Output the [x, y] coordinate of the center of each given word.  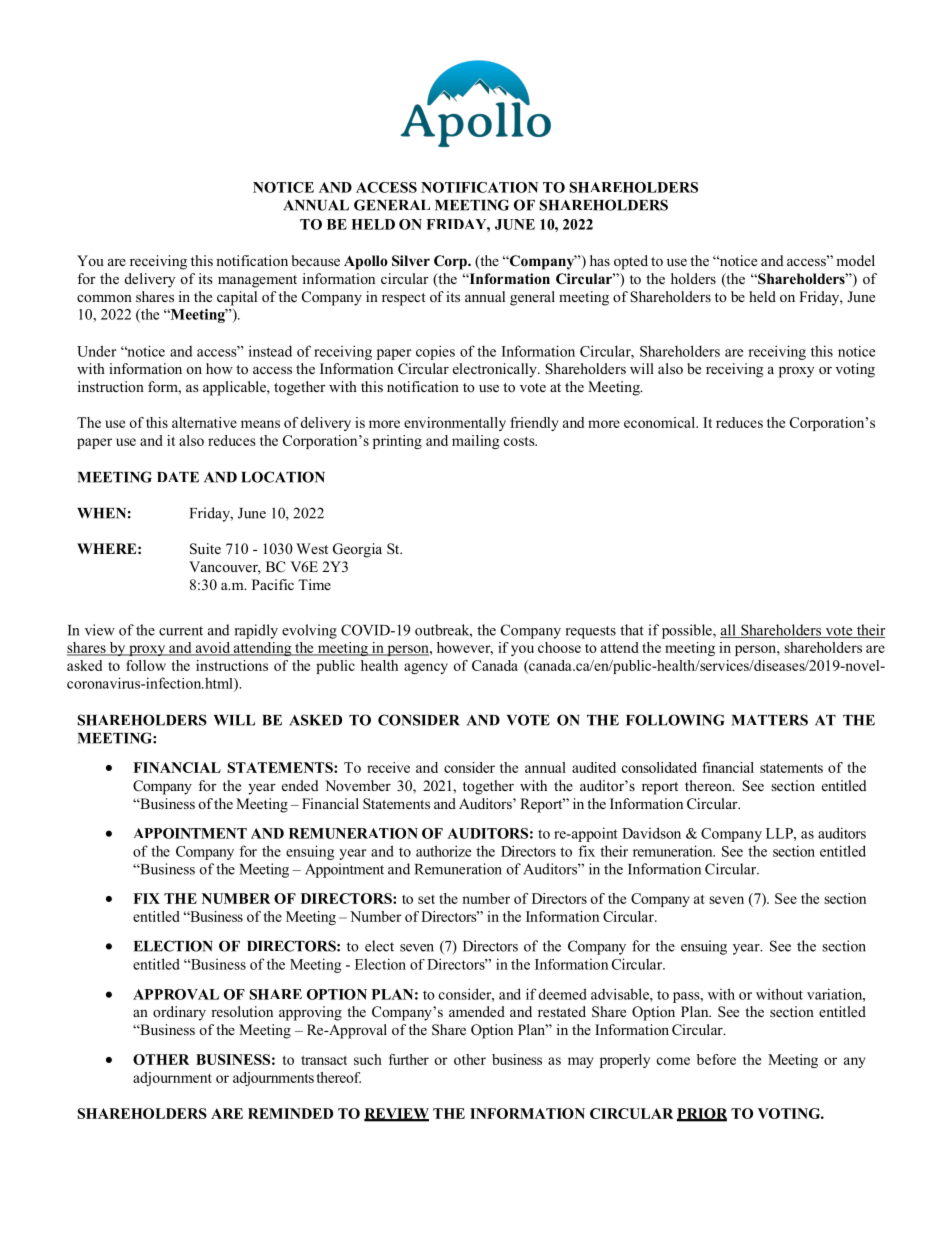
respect [404, 299]
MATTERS [770, 720]
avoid [212, 648]
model [855, 260]
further [409, 1059]
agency [426, 668]
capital [237, 298]
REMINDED [290, 1113]
